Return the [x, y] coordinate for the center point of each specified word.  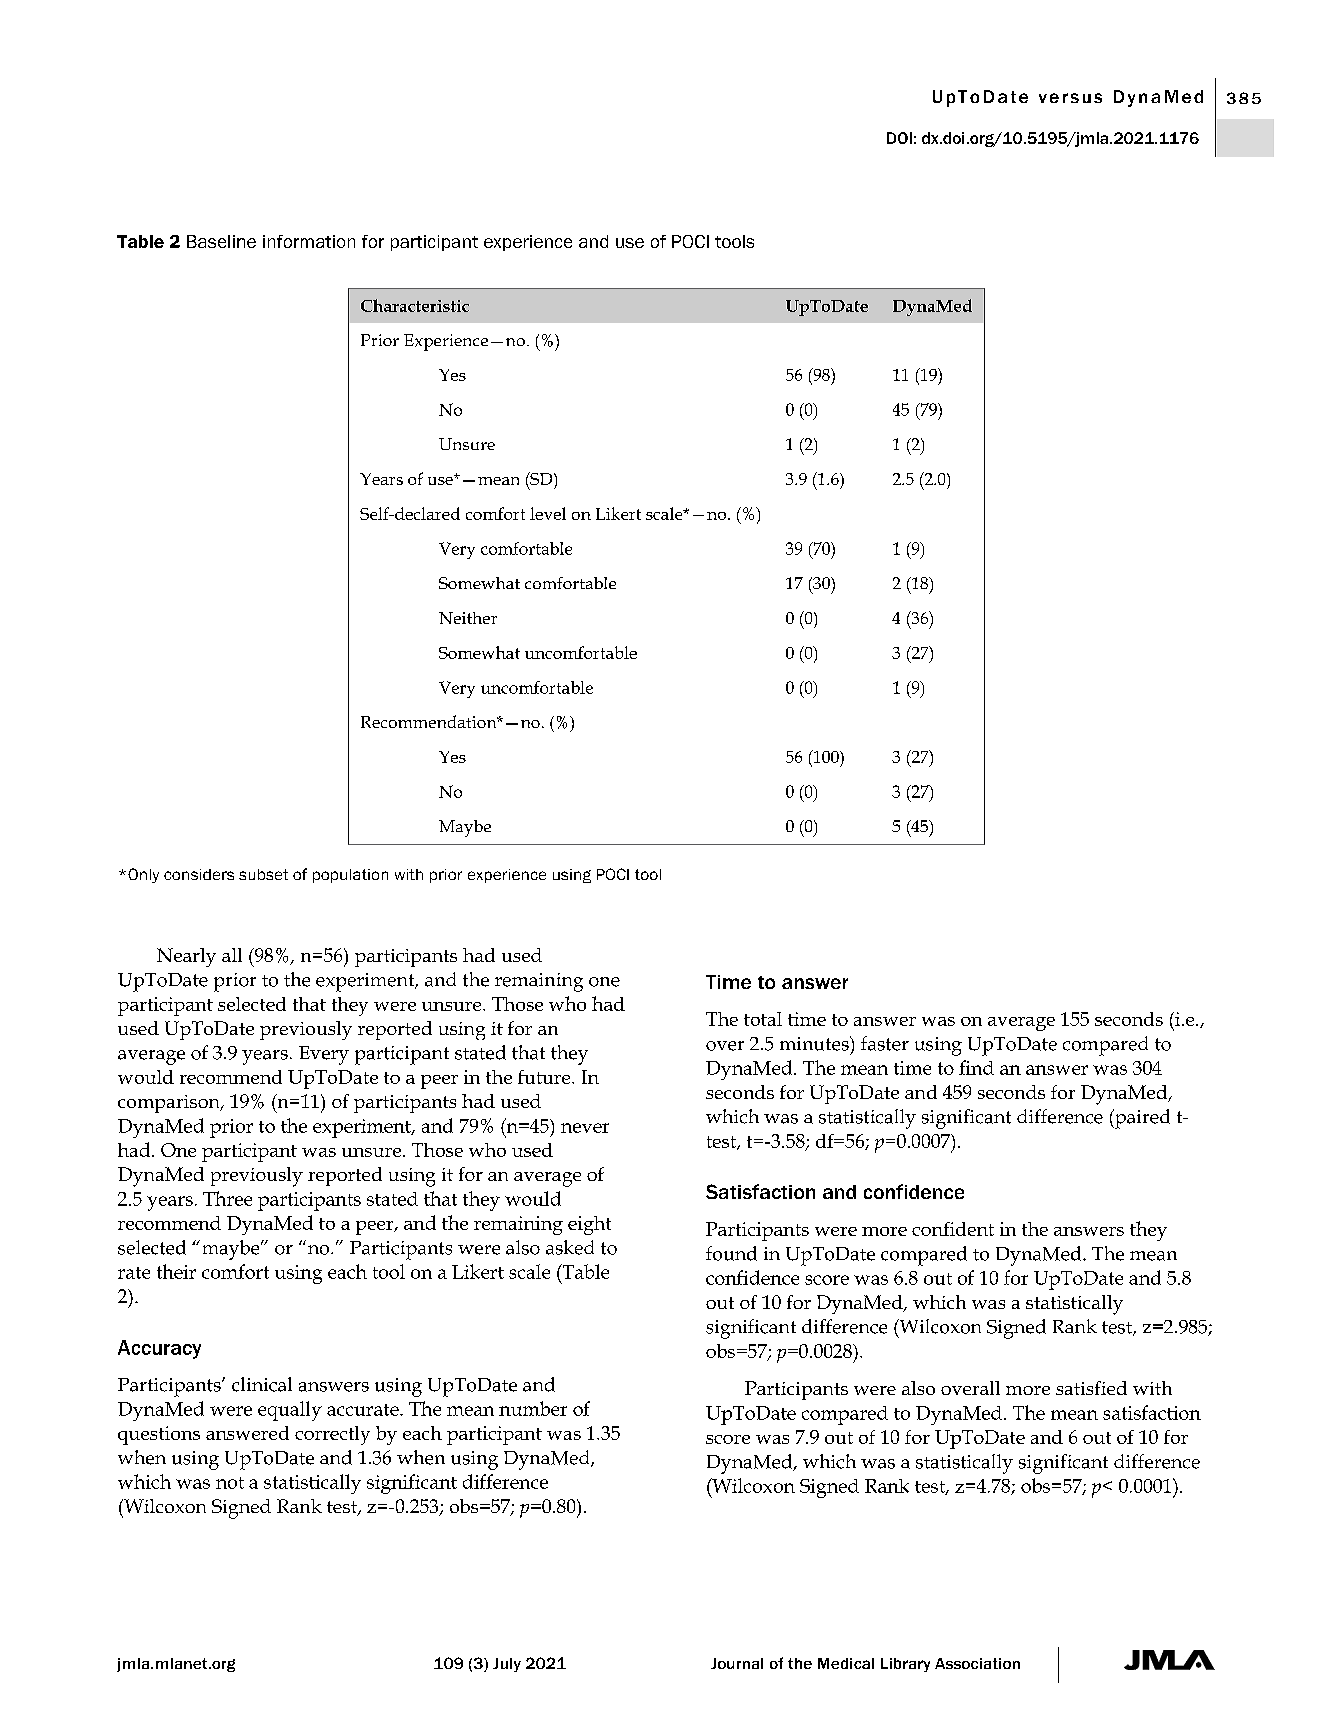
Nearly [186, 957]
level [548, 513]
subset [263, 874]
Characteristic [415, 305]
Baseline [221, 241]
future [545, 1077]
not [230, 1483]
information [309, 241]
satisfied [1091, 1388]
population [350, 876]
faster [885, 1043]
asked [570, 1247]
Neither [468, 618]
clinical [262, 1384]
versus [1070, 98]
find [976, 1067]
